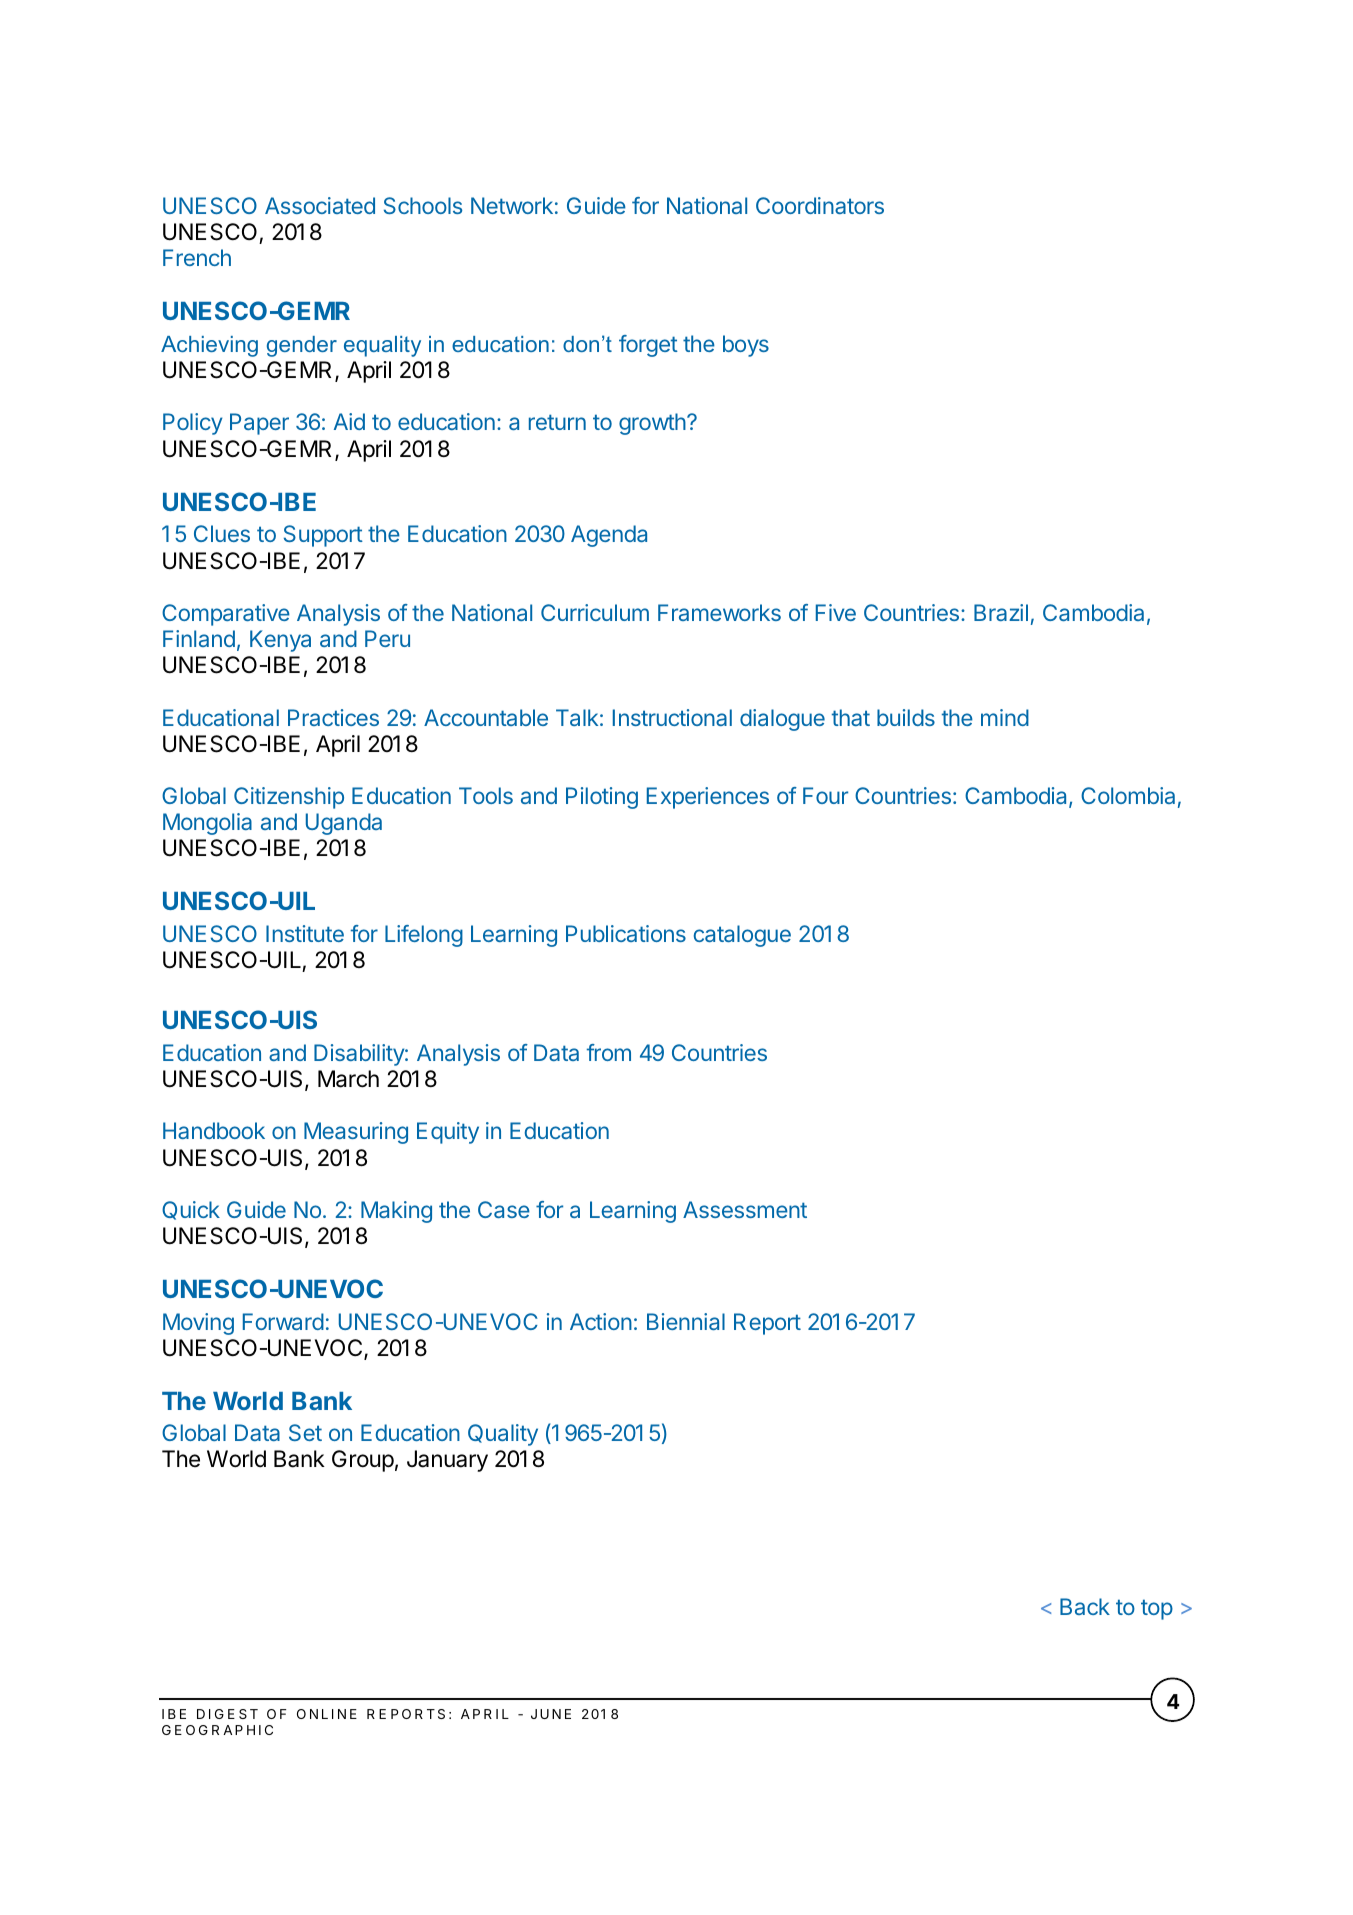 Image resolution: width=1353 pixels, height=1915 pixels. Describe the element at coordinates (323, 536) in the document. I see `Support` at that location.
